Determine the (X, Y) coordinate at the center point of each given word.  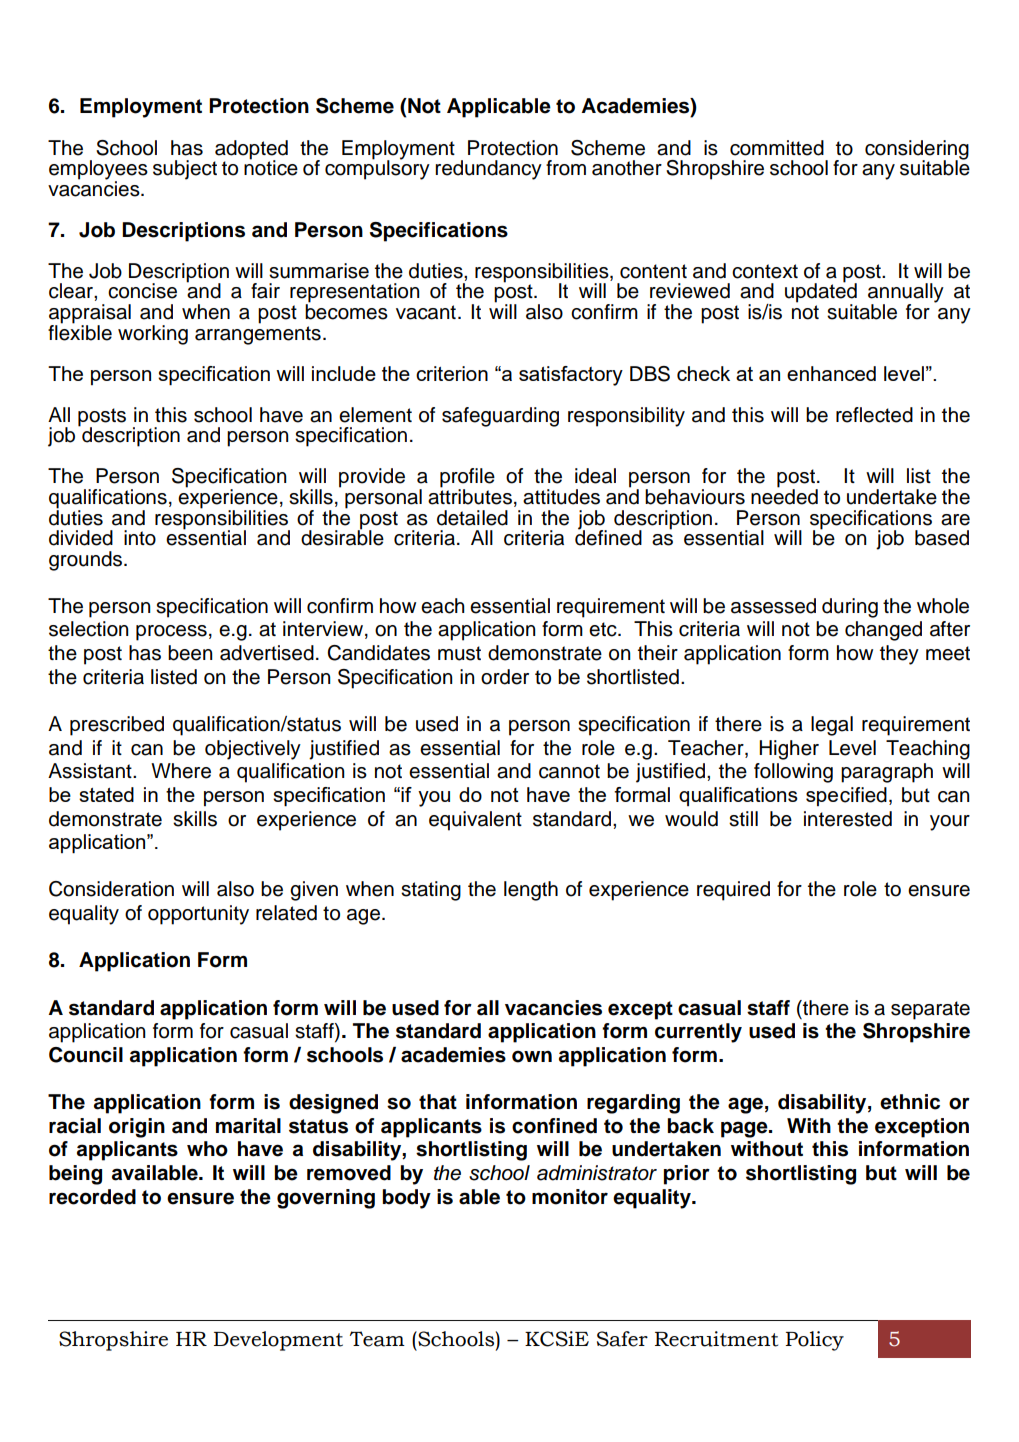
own (532, 1056)
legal (832, 726)
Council (86, 1055)
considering (917, 151)
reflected (874, 415)
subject (185, 170)
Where (181, 771)
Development (278, 1341)
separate (930, 1010)
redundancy (488, 170)
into (140, 538)
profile (467, 479)
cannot (569, 771)
